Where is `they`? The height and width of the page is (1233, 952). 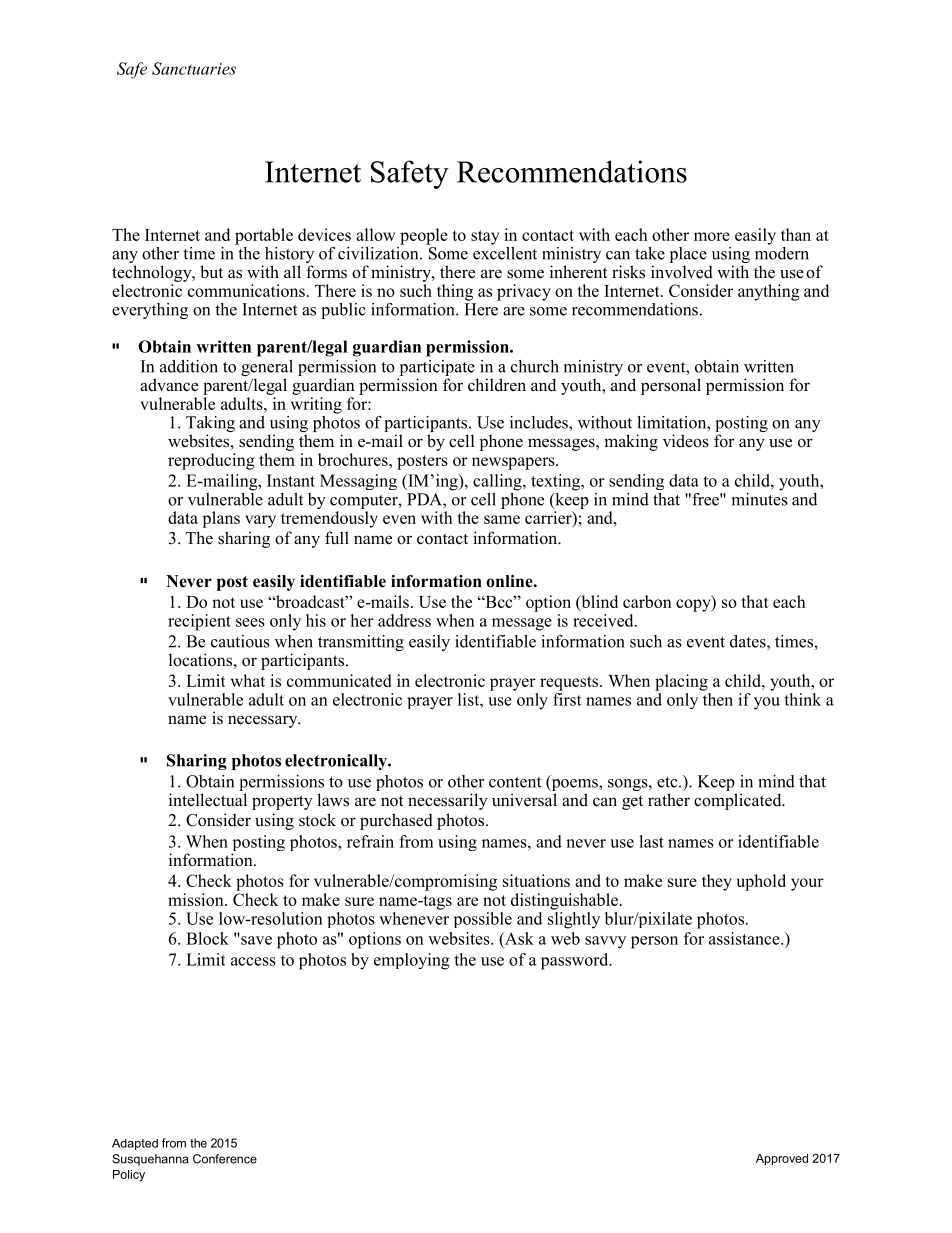 they is located at coordinates (717, 882).
